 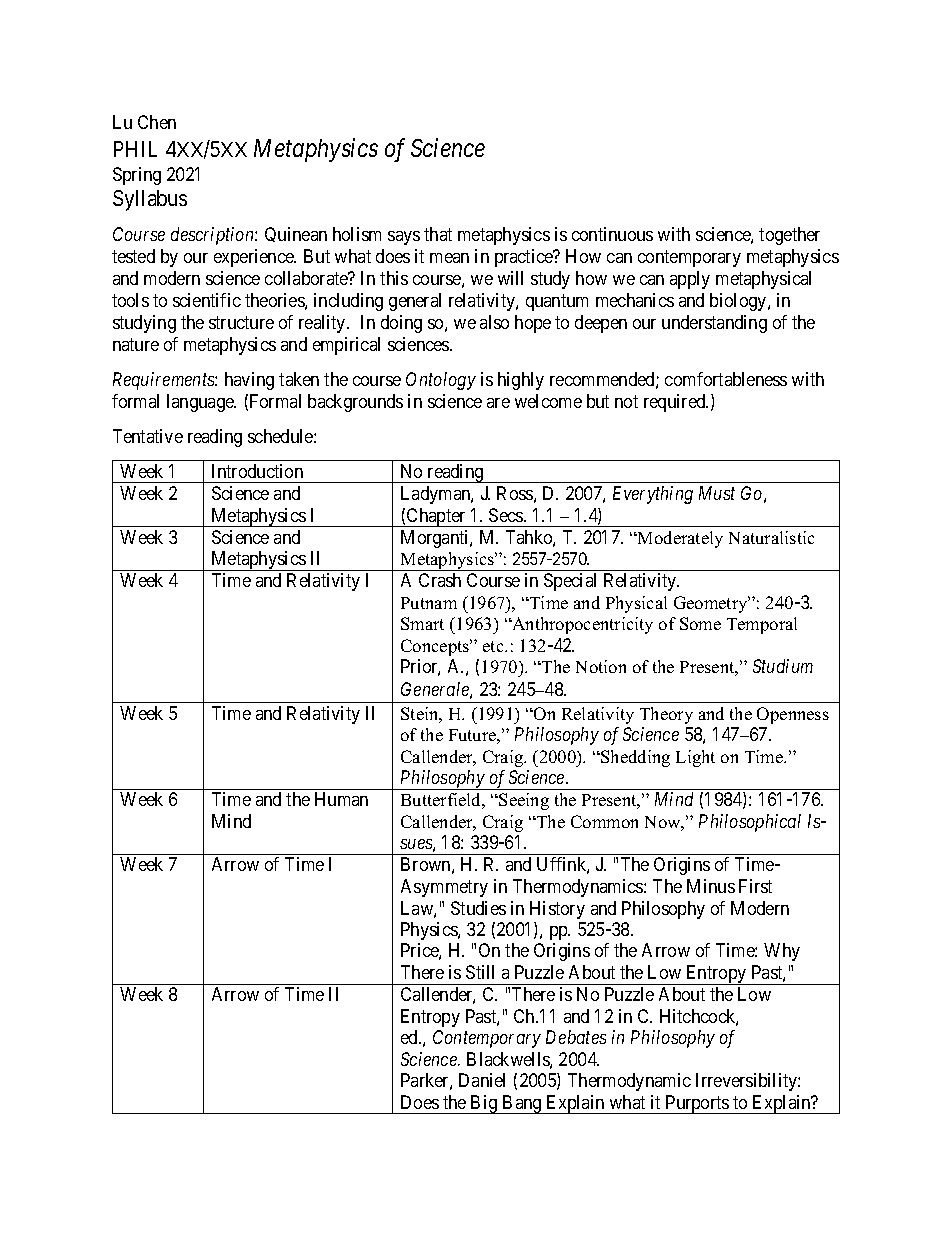 What do you see at coordinates (157, 122) in the document?
I see `Chen` at bounding box center [157, 122].
